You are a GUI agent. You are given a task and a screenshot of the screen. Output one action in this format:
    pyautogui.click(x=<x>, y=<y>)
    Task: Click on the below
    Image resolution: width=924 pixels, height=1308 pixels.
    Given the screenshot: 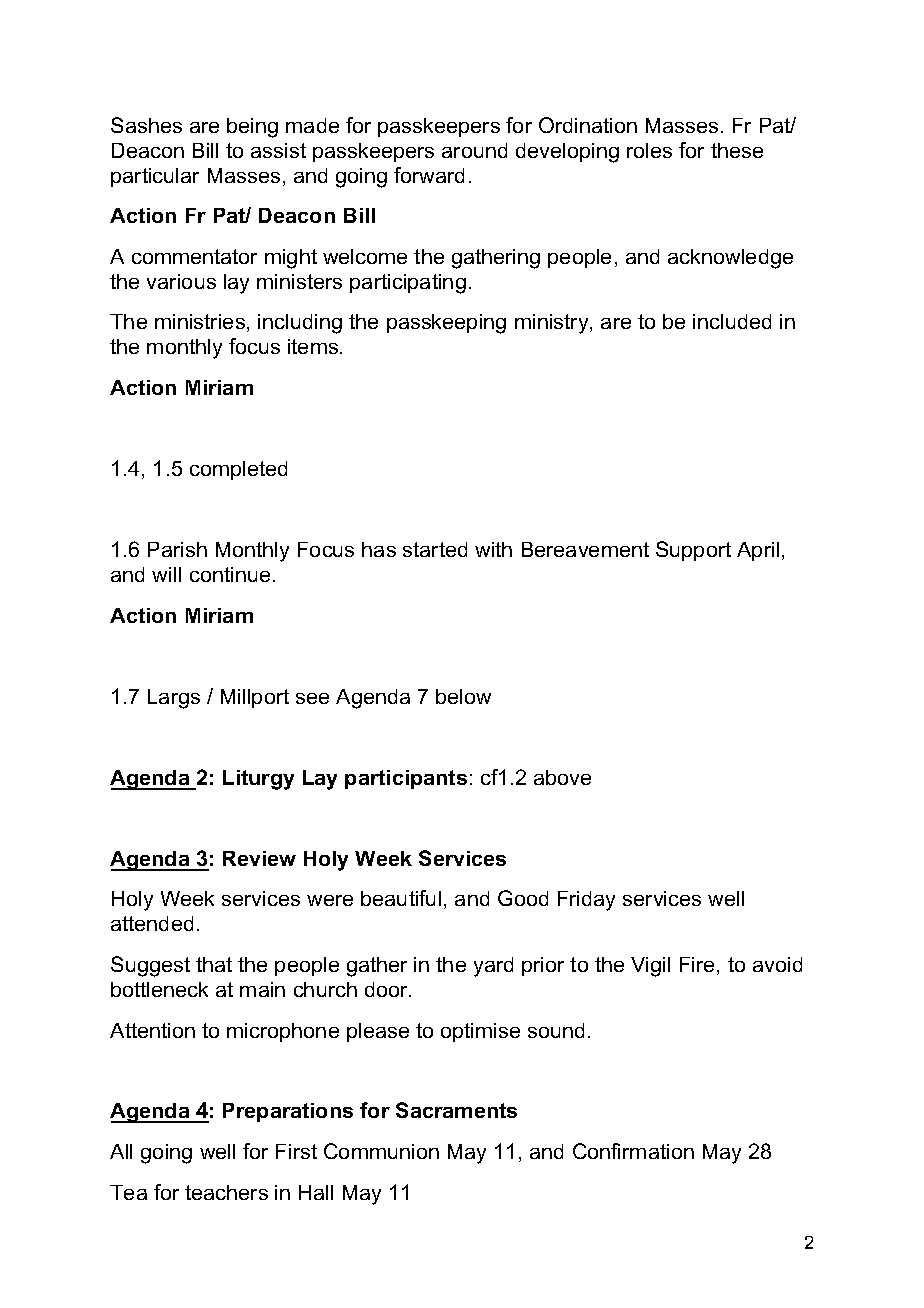 What is the action you would take?
    pyautogui.click(x=463, y=696)
